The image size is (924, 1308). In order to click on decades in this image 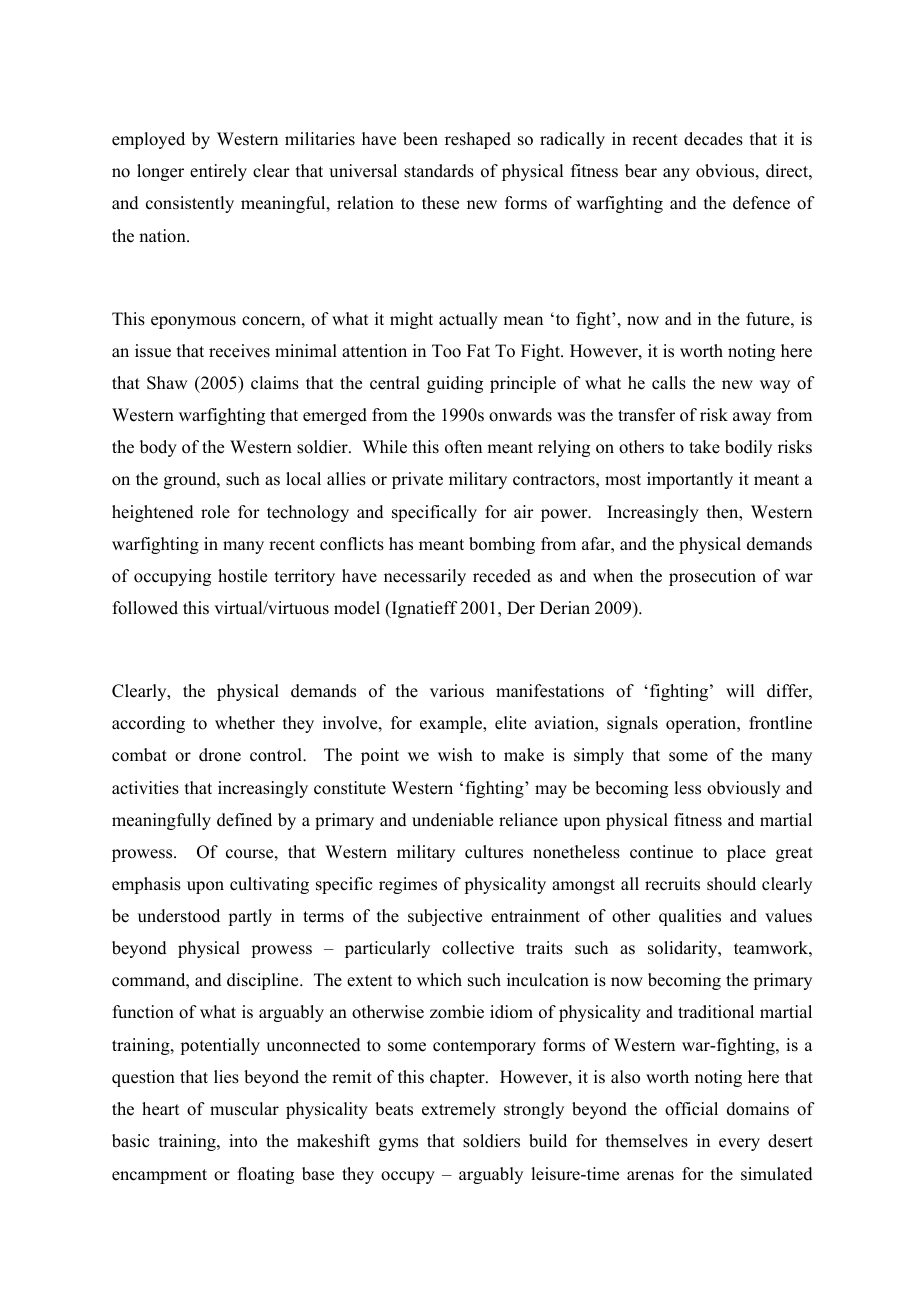, I will do `click(713, 139)`.
